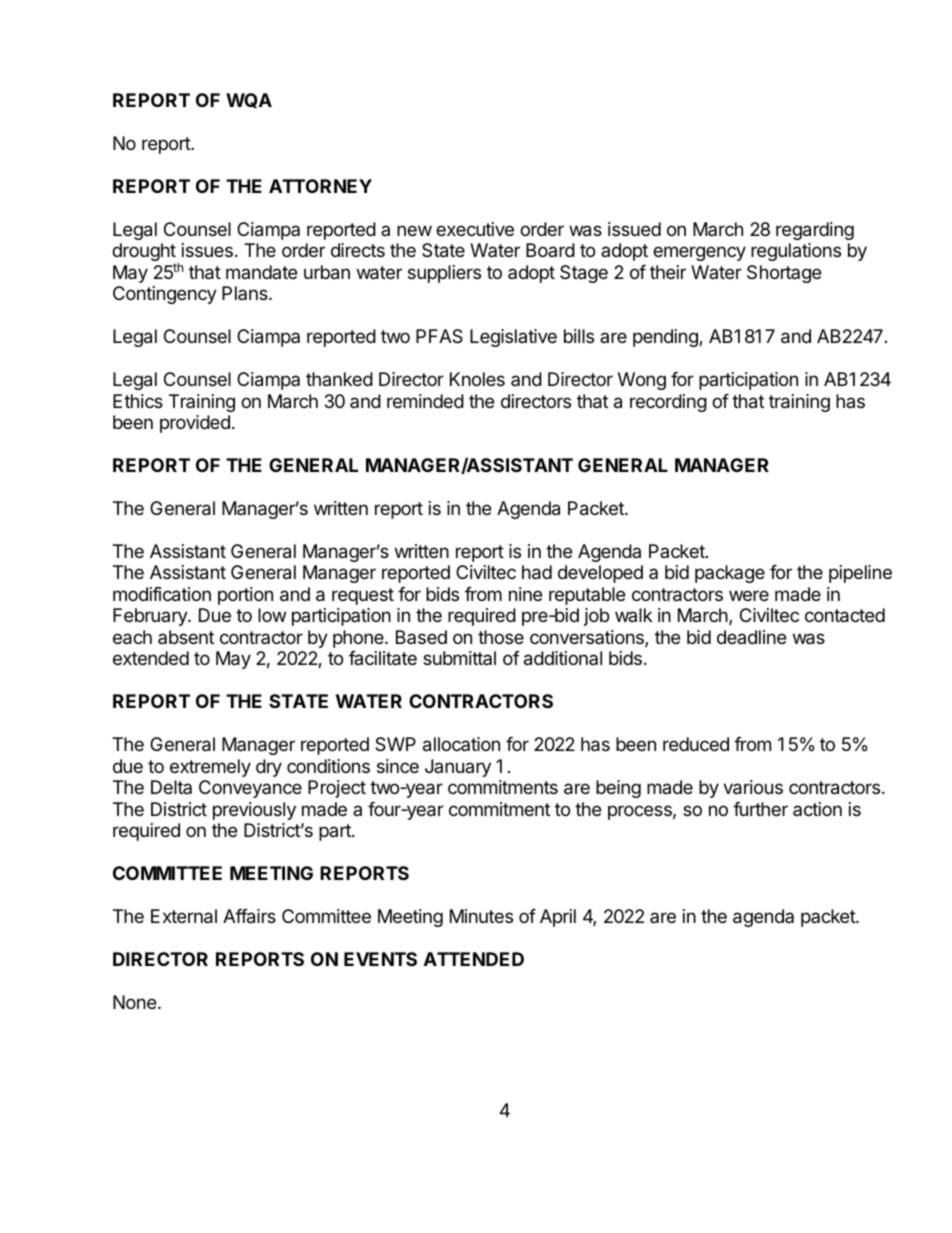 This page has width=952, height=1233. Describe the element at coordinates (134, 1002) in the page. I see `None` at that location.
